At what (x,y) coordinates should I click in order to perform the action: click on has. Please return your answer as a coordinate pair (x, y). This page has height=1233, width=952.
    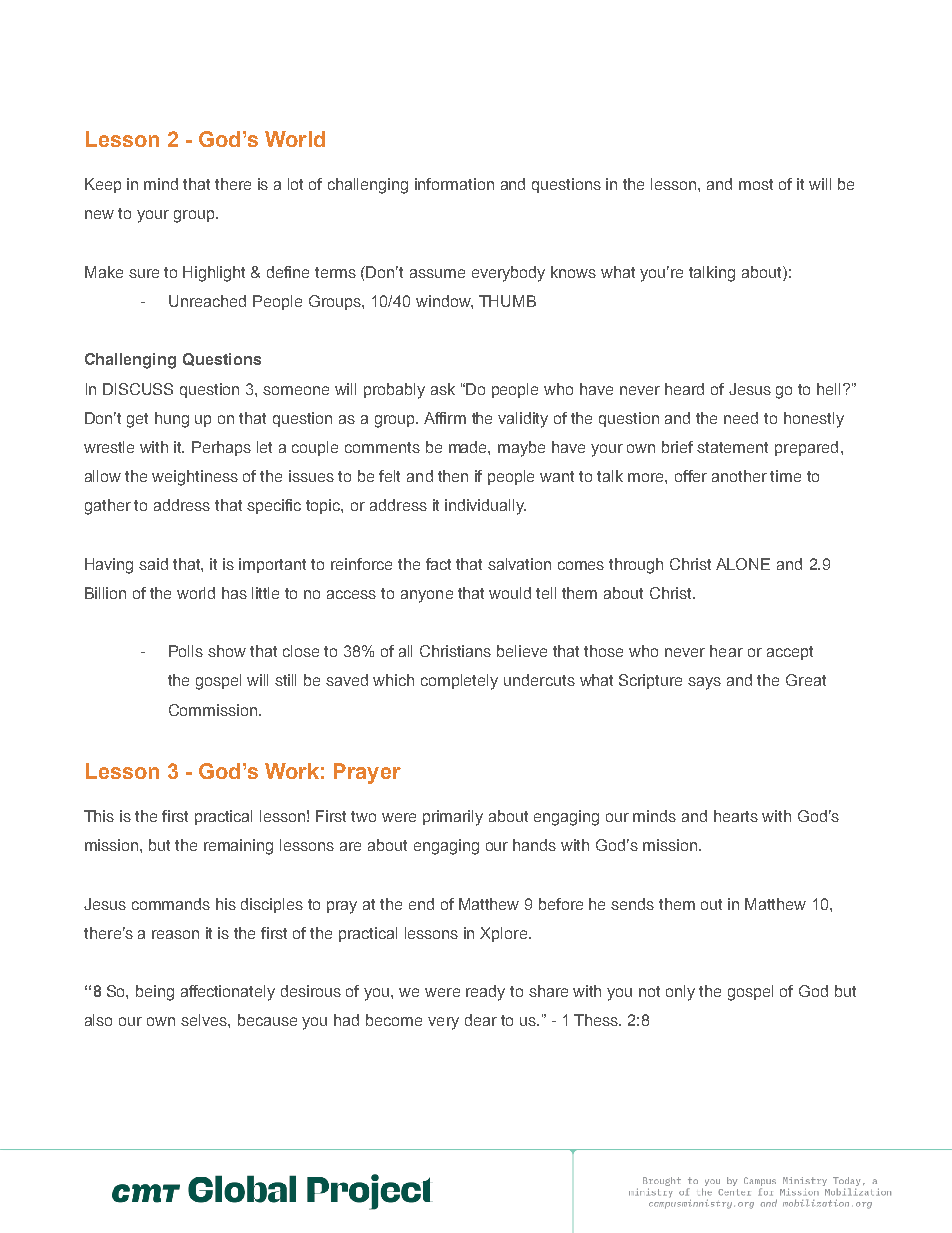
    Looking at the image, I should click on (234, 593).
